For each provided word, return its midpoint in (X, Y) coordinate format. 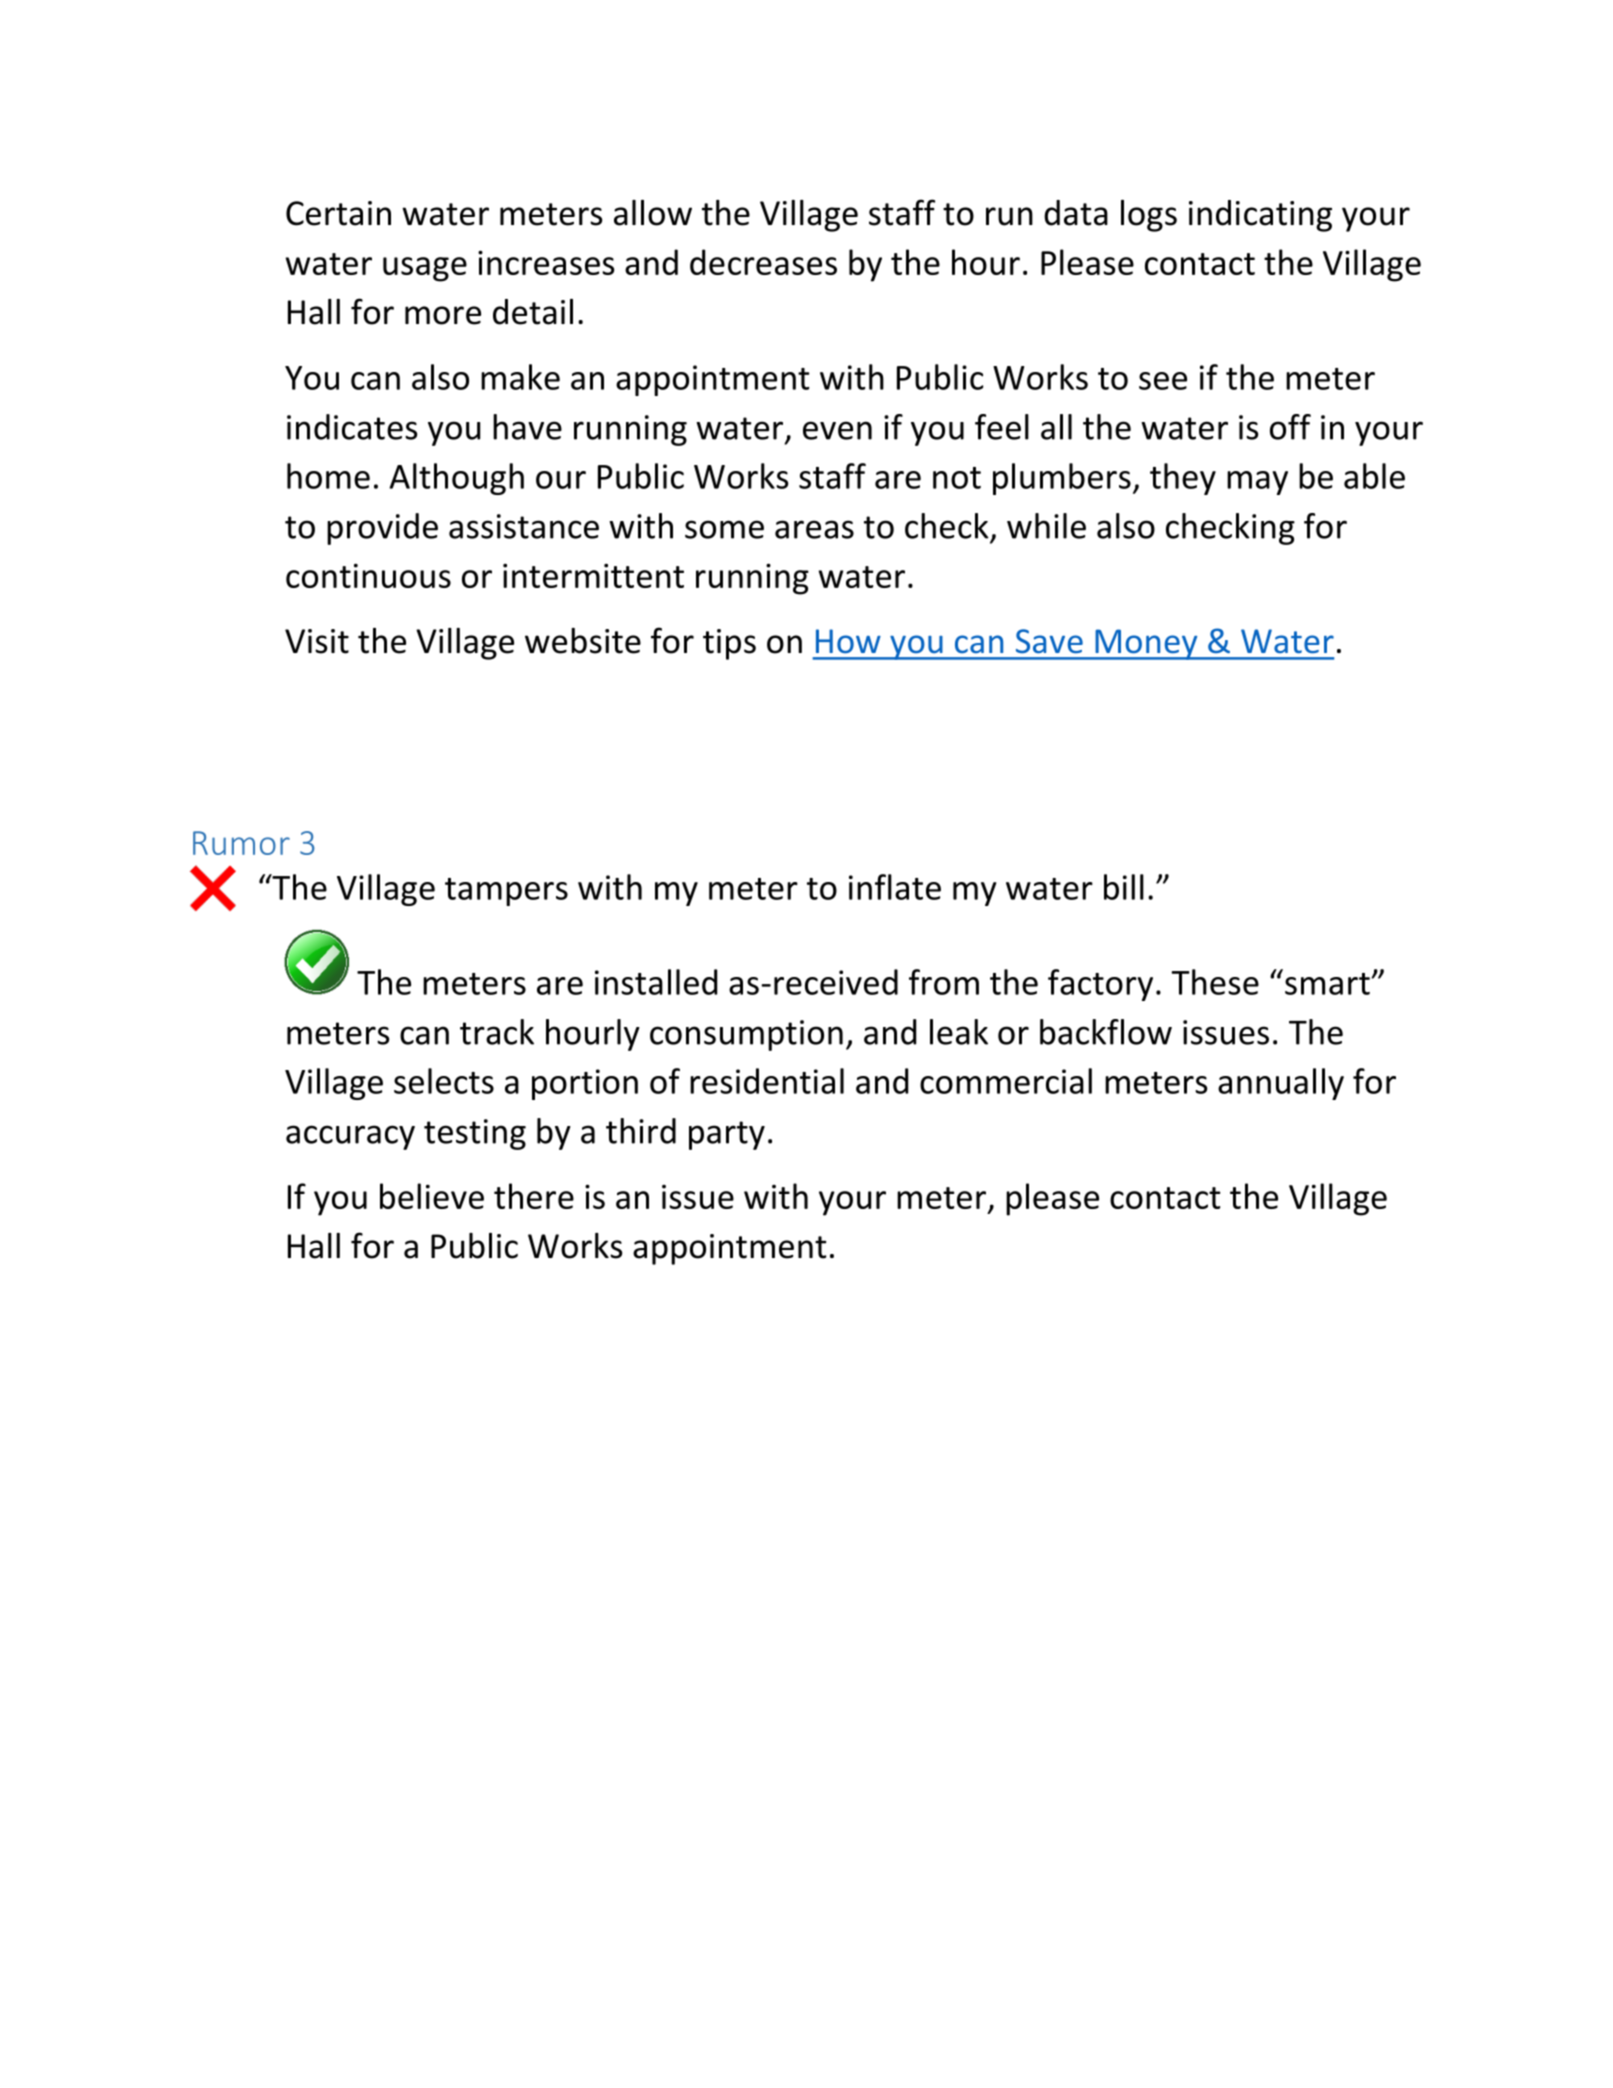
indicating (1260, 216)
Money (1146, 644)
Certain (338, 213)
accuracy (350, 1137)
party (727, 1135)
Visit (317, 641)
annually (1281, 1084)
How (848, 641)
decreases (763, 262)
